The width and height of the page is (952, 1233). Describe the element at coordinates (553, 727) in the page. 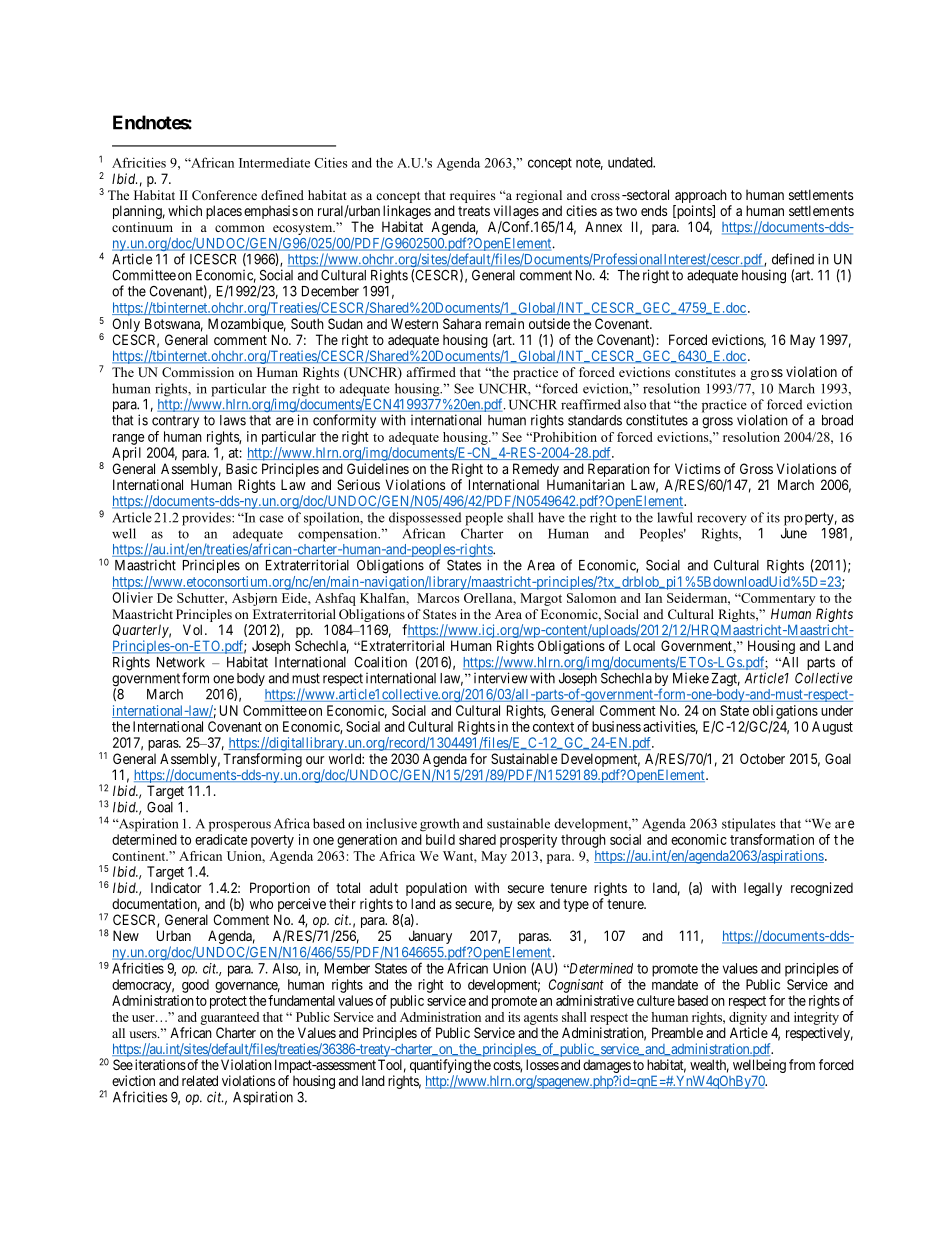

I see `context` at that location.
